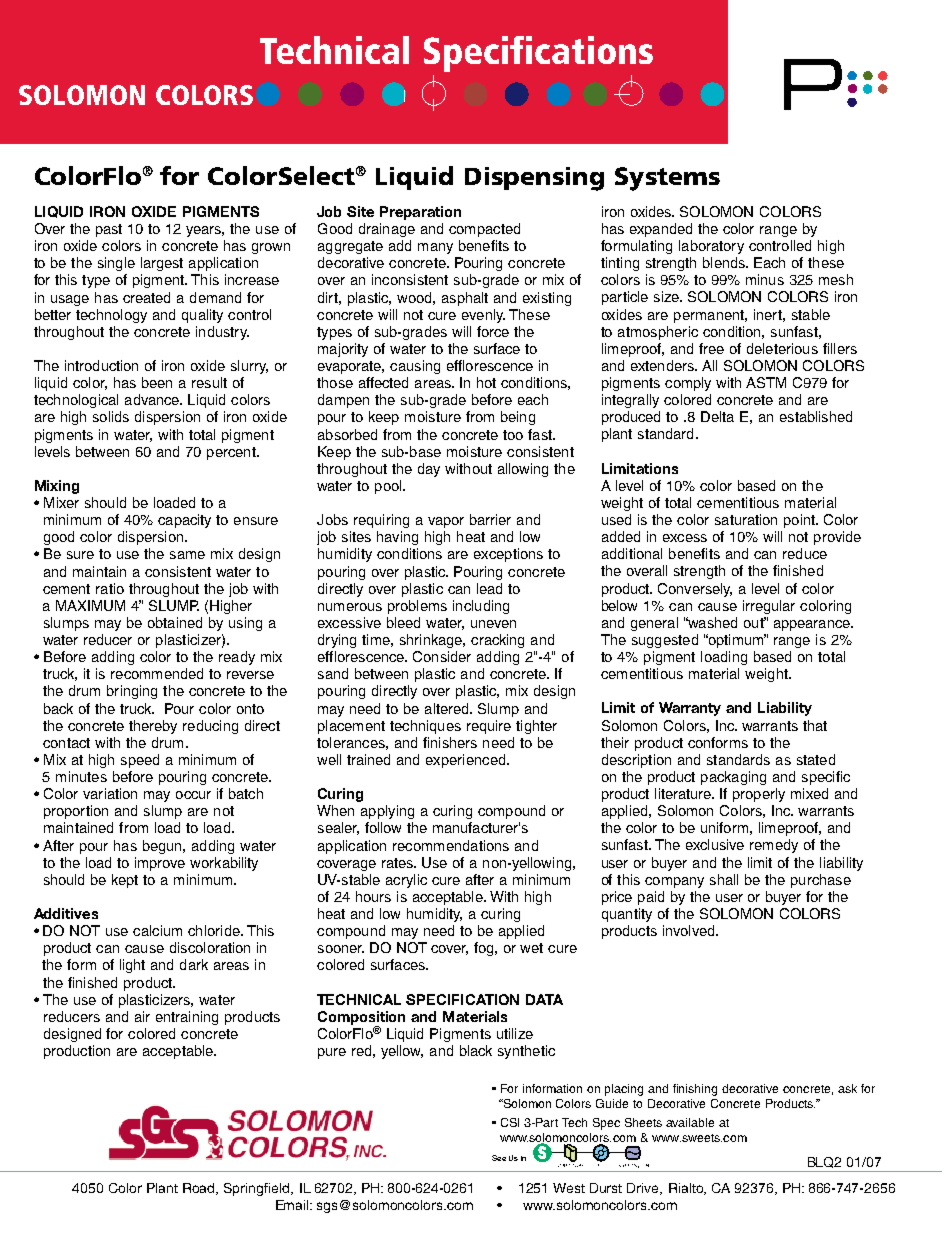 The image size is (952, 1233). Describe the element at coordinates (499, 1158) in the page. I see `See` at that location.
